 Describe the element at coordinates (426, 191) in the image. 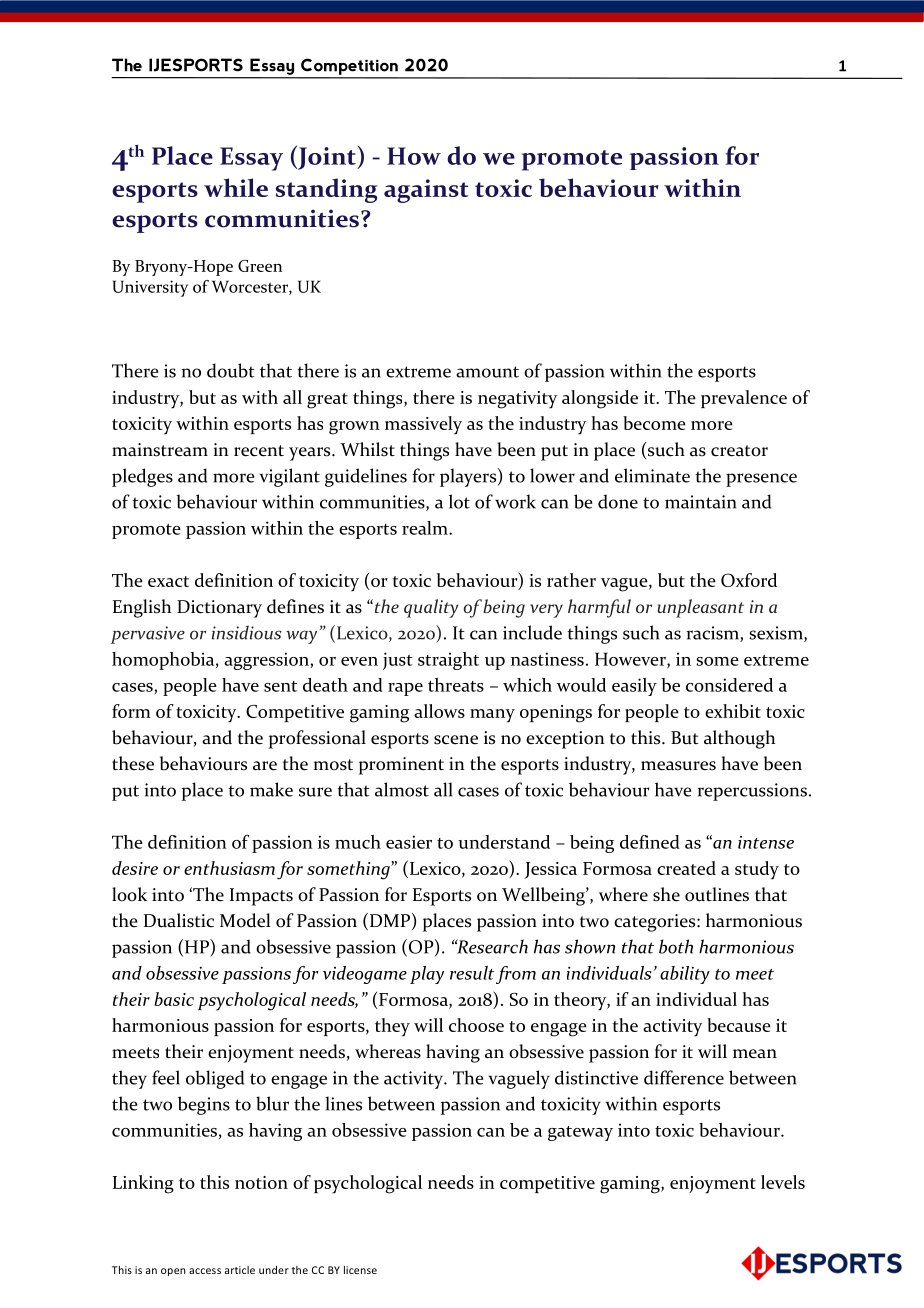

I see `against` at that location.
